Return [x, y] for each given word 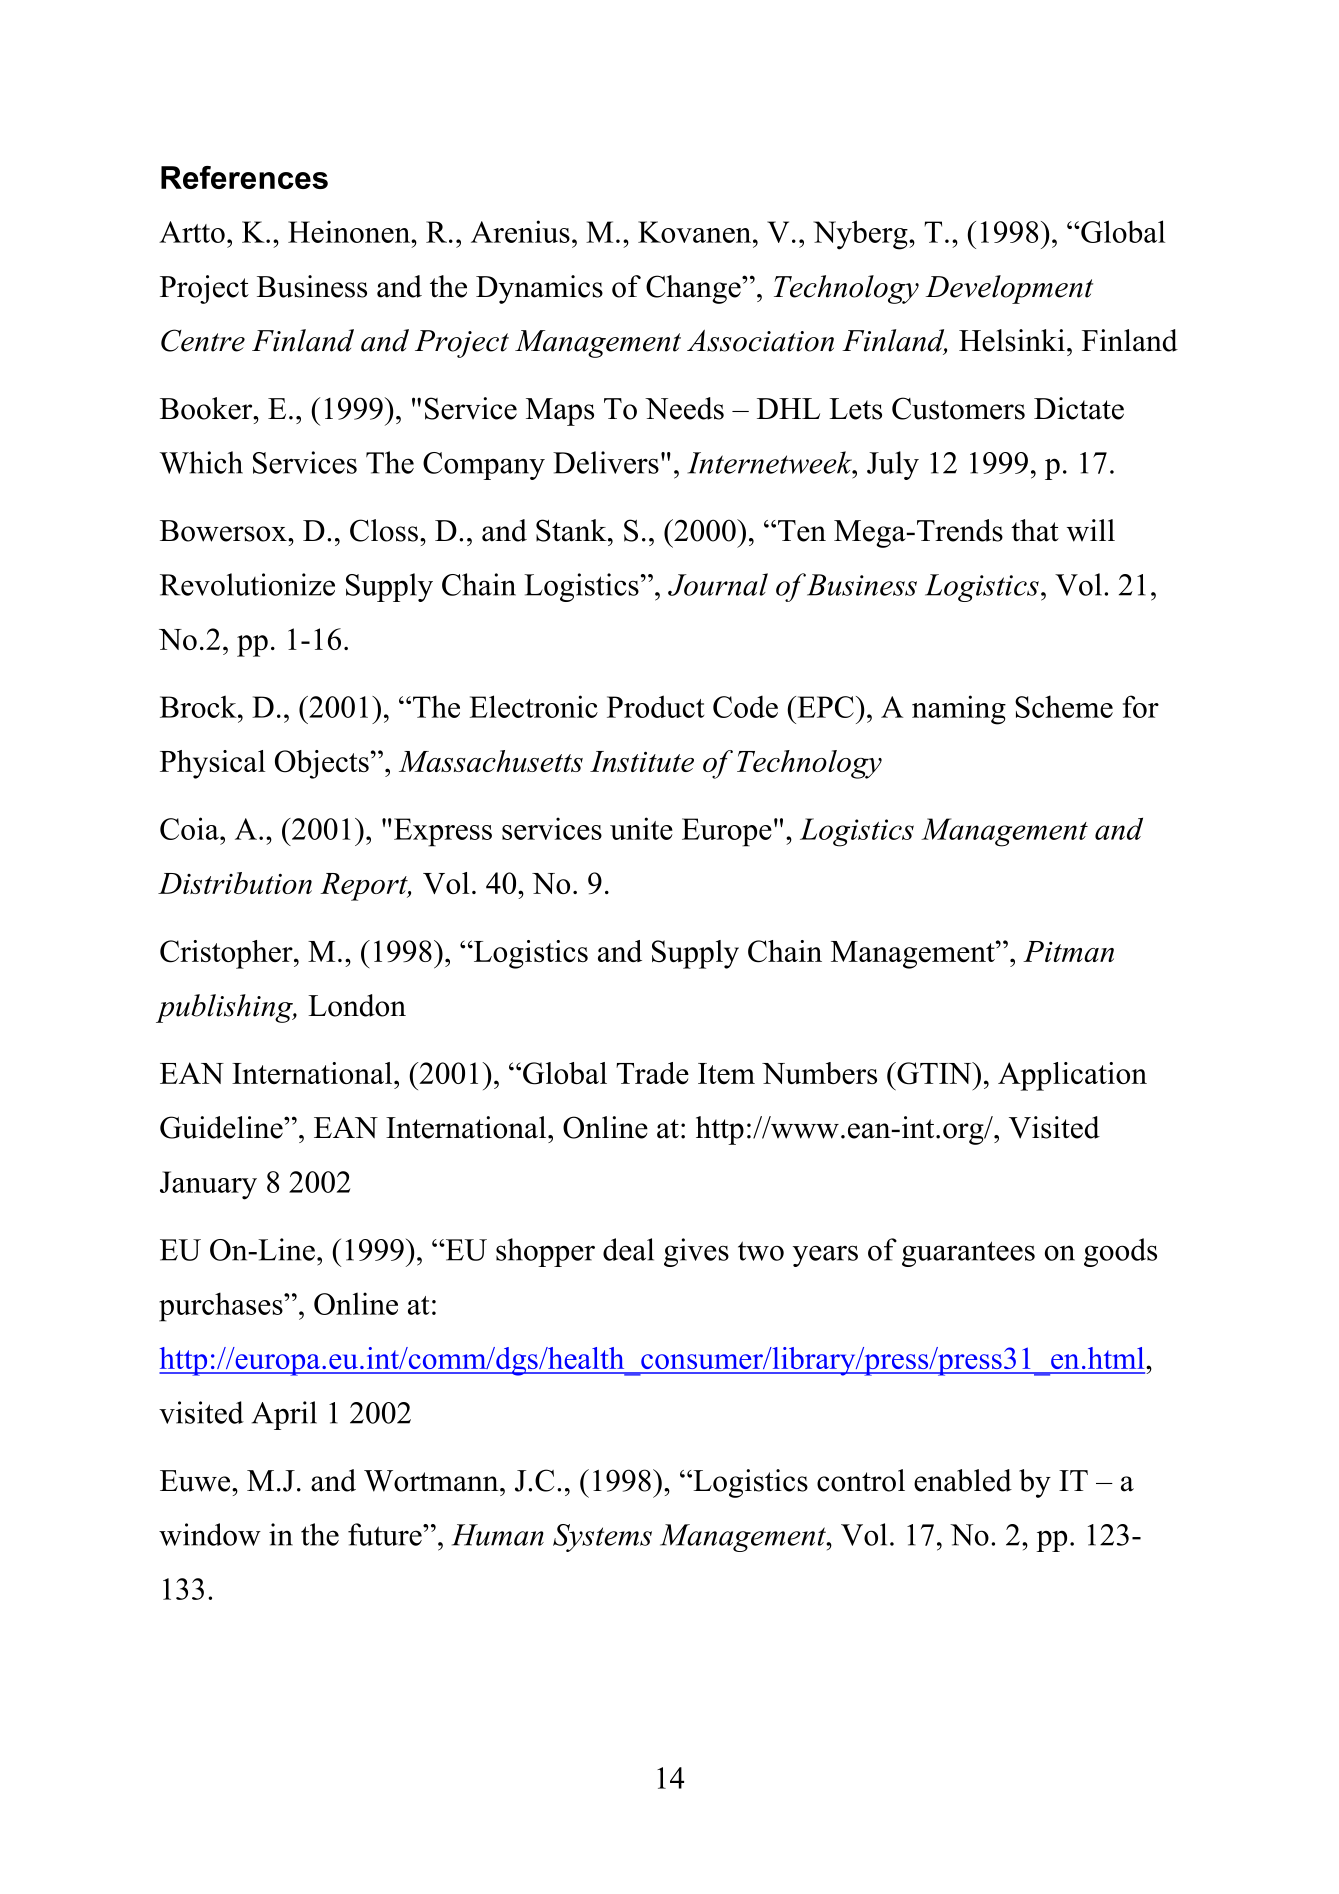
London [357, 1005]
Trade [652, 1073]
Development [1009, 289]
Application [1072, 1076]
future [386, 1534]
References [244, 177]
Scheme [1064, 706]
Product [655, 706]
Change [694, 289]
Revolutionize [247, 584]
